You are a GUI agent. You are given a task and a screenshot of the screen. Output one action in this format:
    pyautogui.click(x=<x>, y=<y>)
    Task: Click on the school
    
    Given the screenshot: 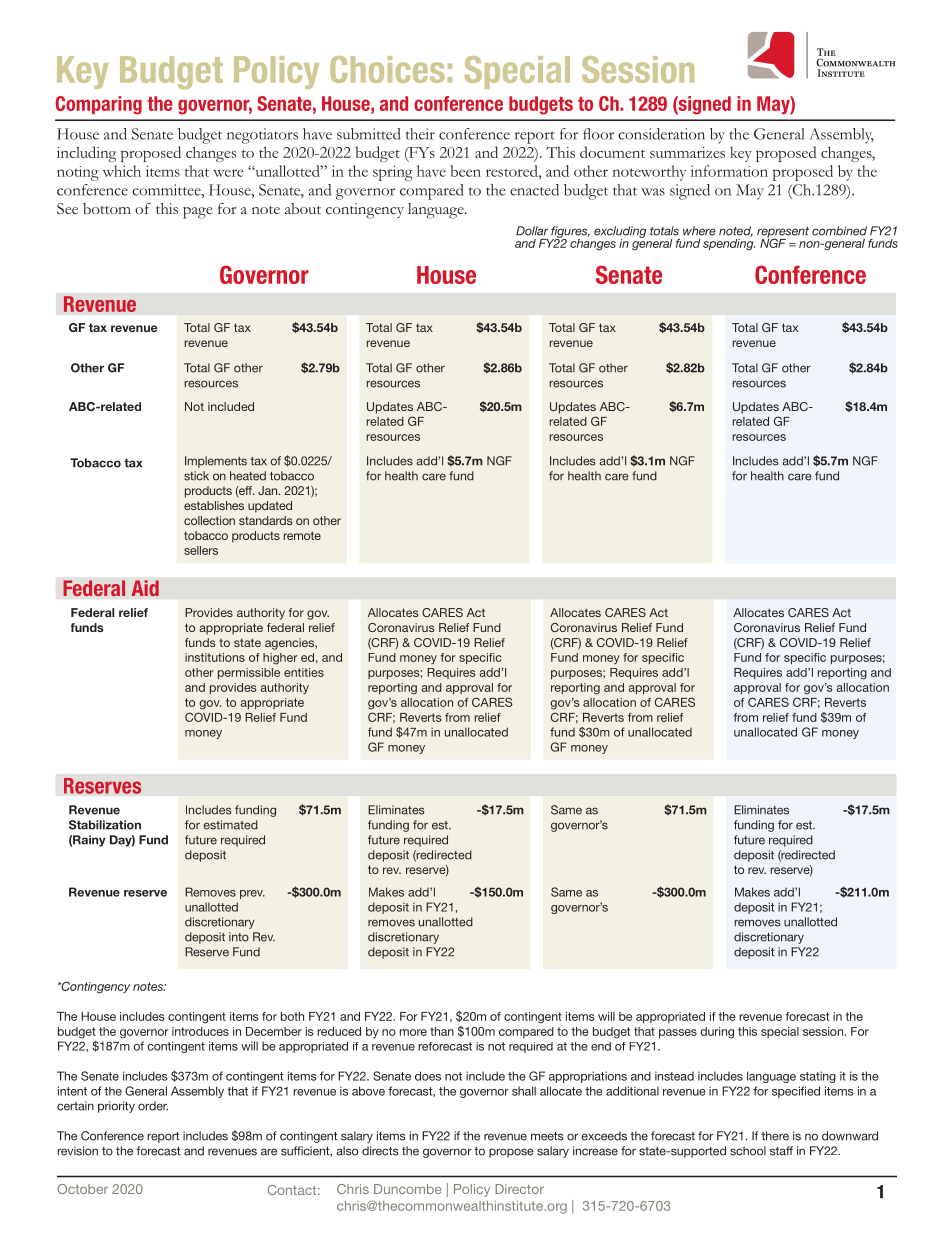 What is the action you would take?
    pyautogui.click(x=748, y=1151)
